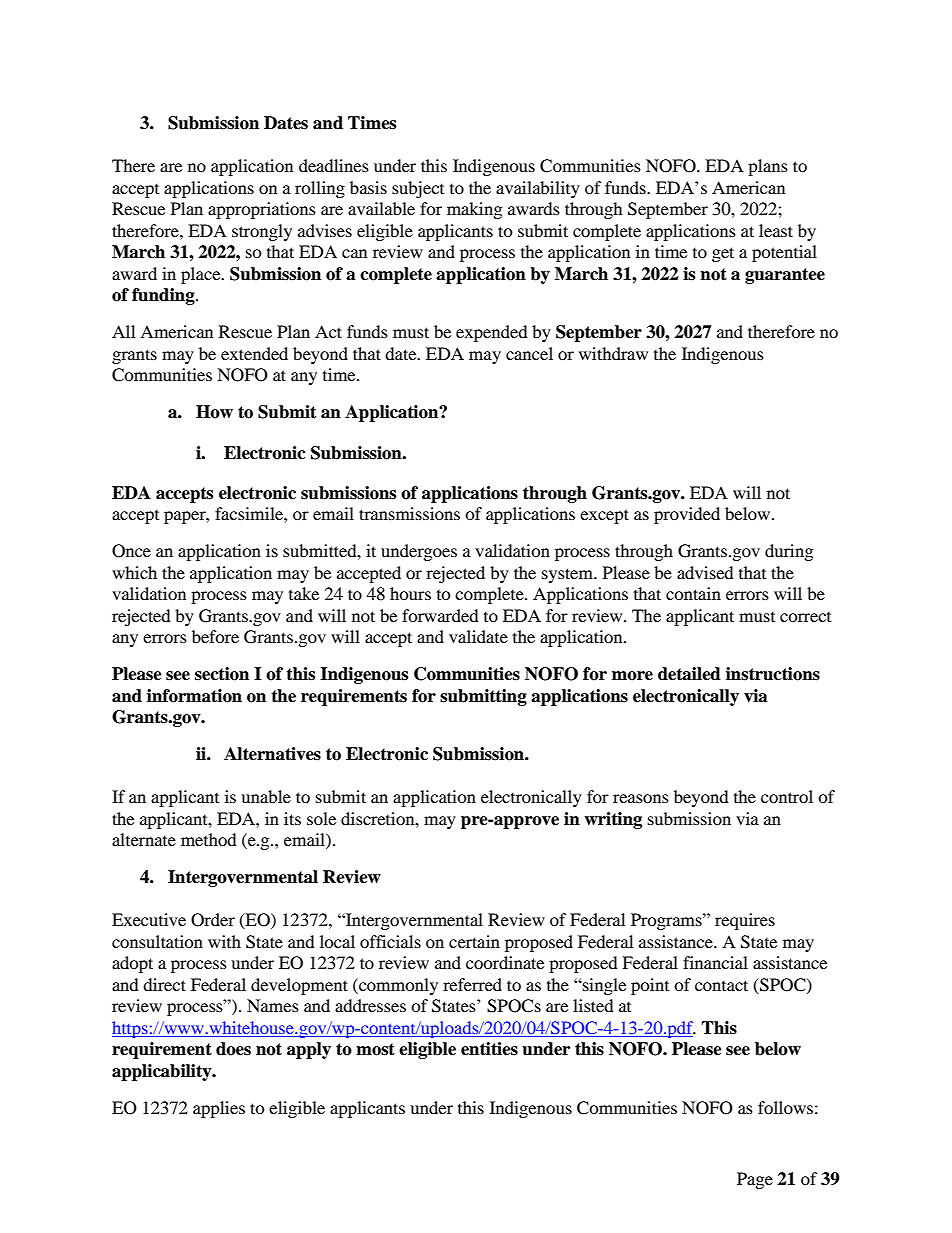 This page has height=1233, width=952. What do you see at coordinates (262, 210) in the page?
I see `appropriations` at bounding box center [262, 210].
